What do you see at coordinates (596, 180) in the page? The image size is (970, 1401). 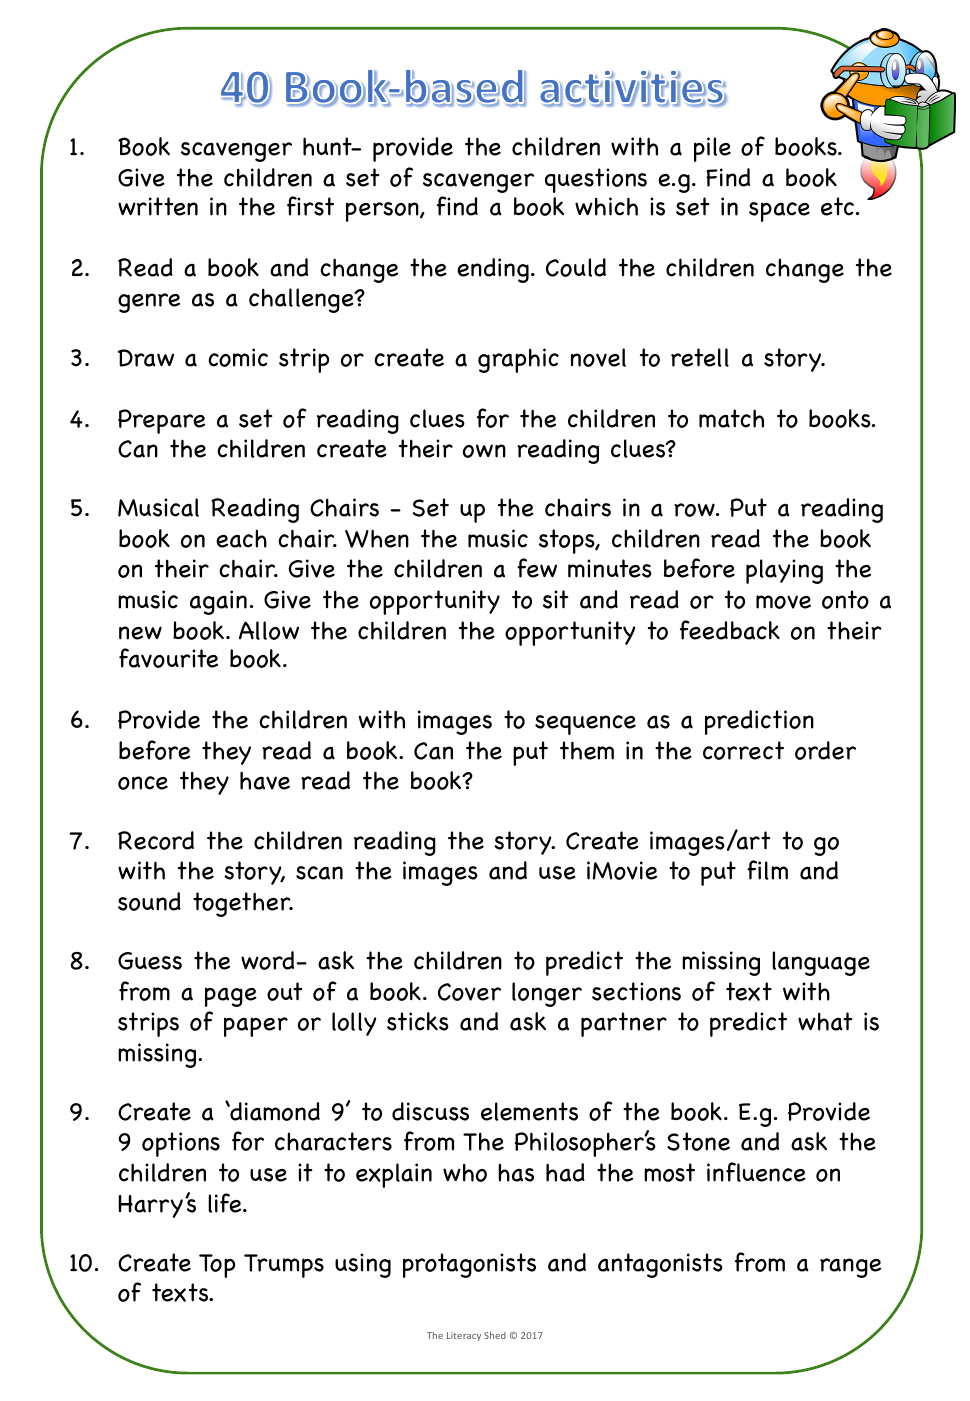 I see `questions` at bounding box center [596, 180].
